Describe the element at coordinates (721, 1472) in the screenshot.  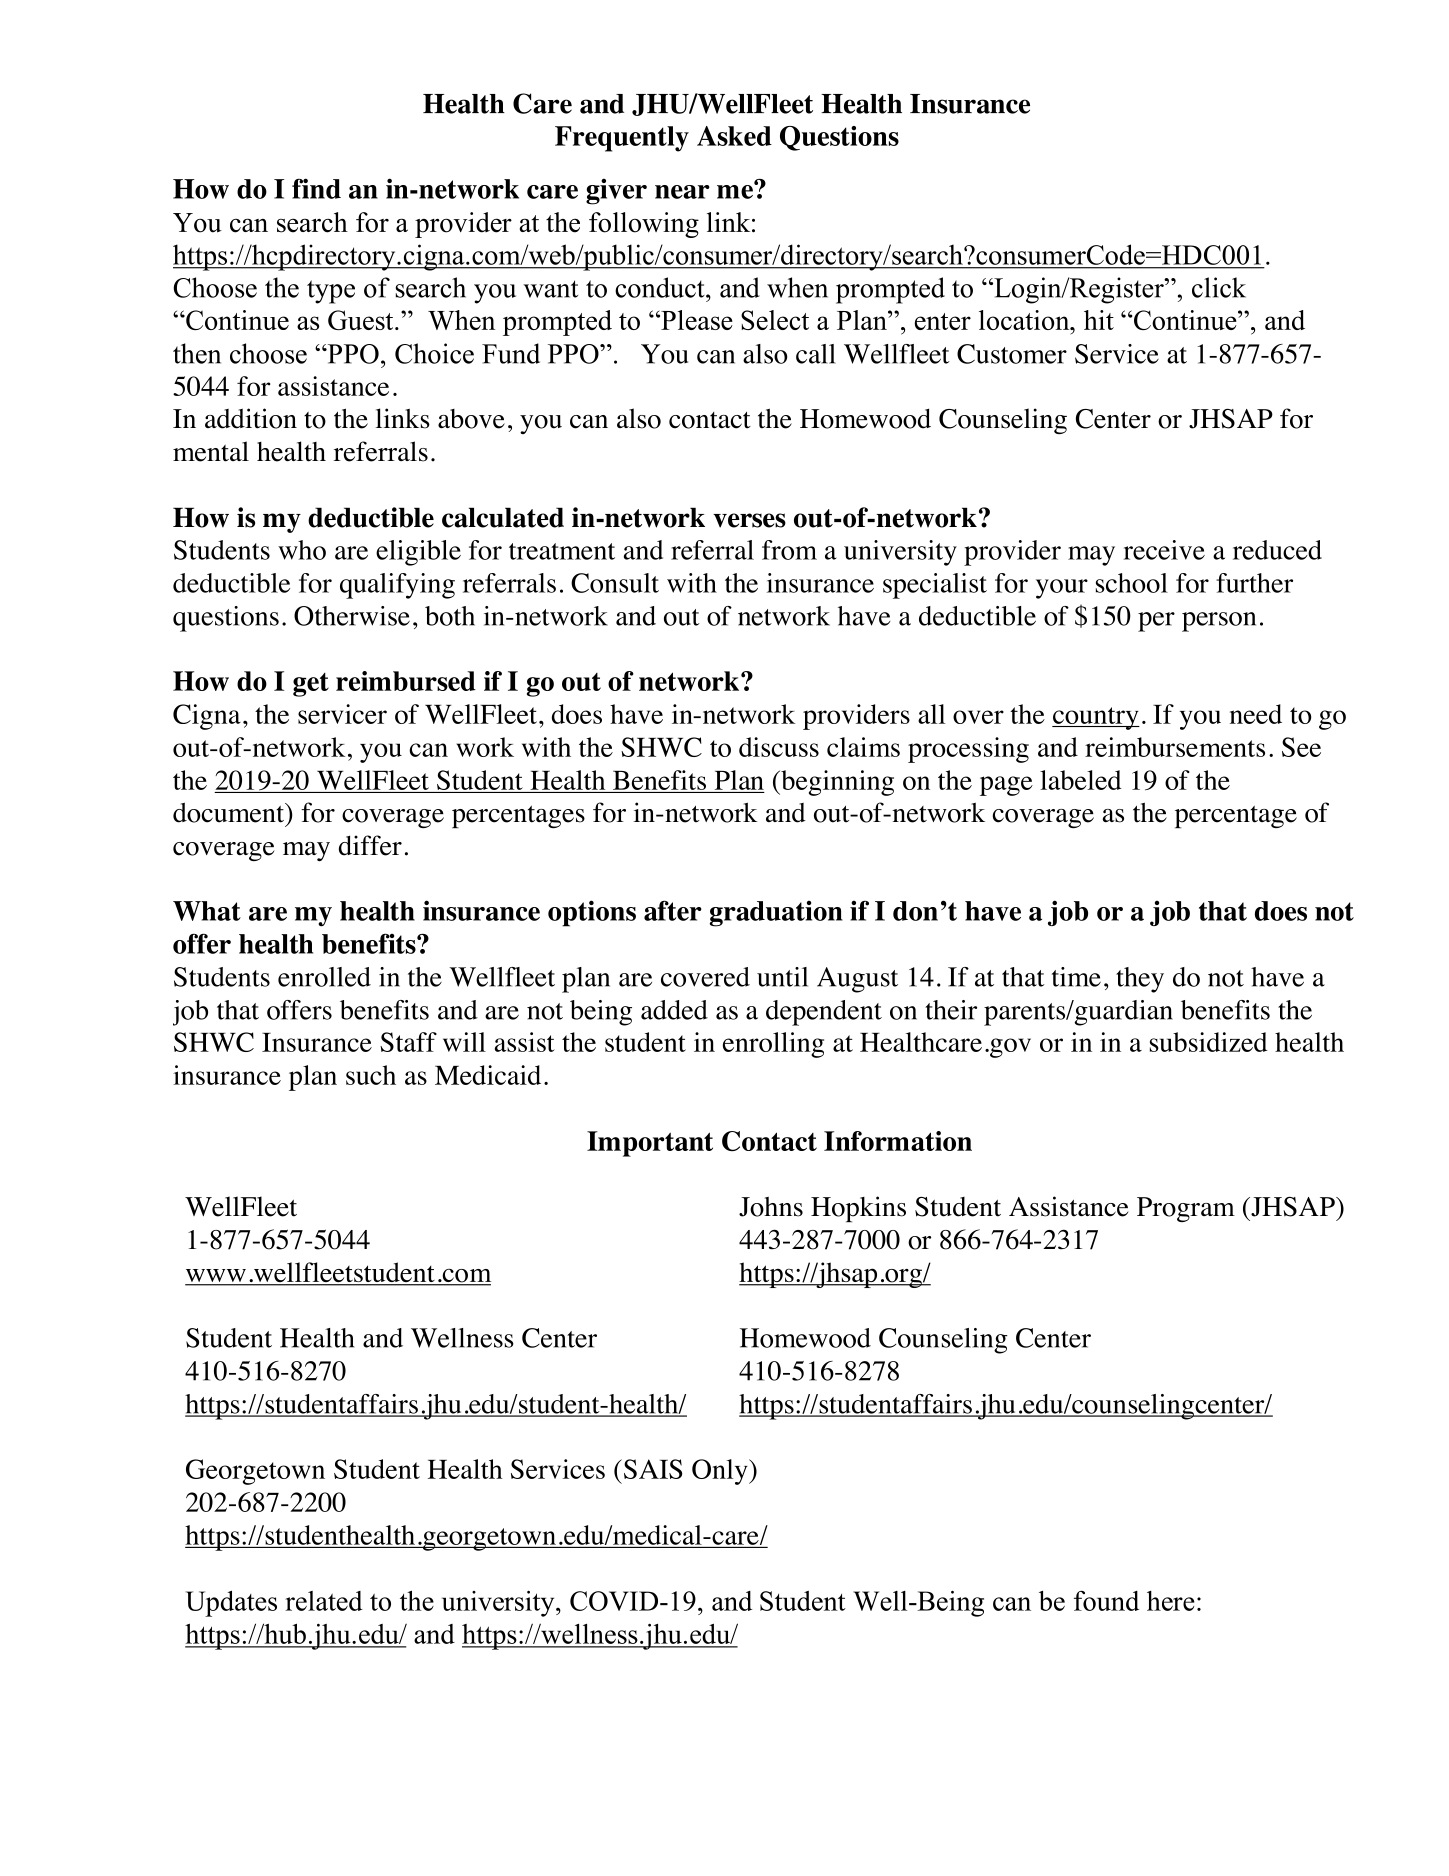
I see `Only` at that location.
